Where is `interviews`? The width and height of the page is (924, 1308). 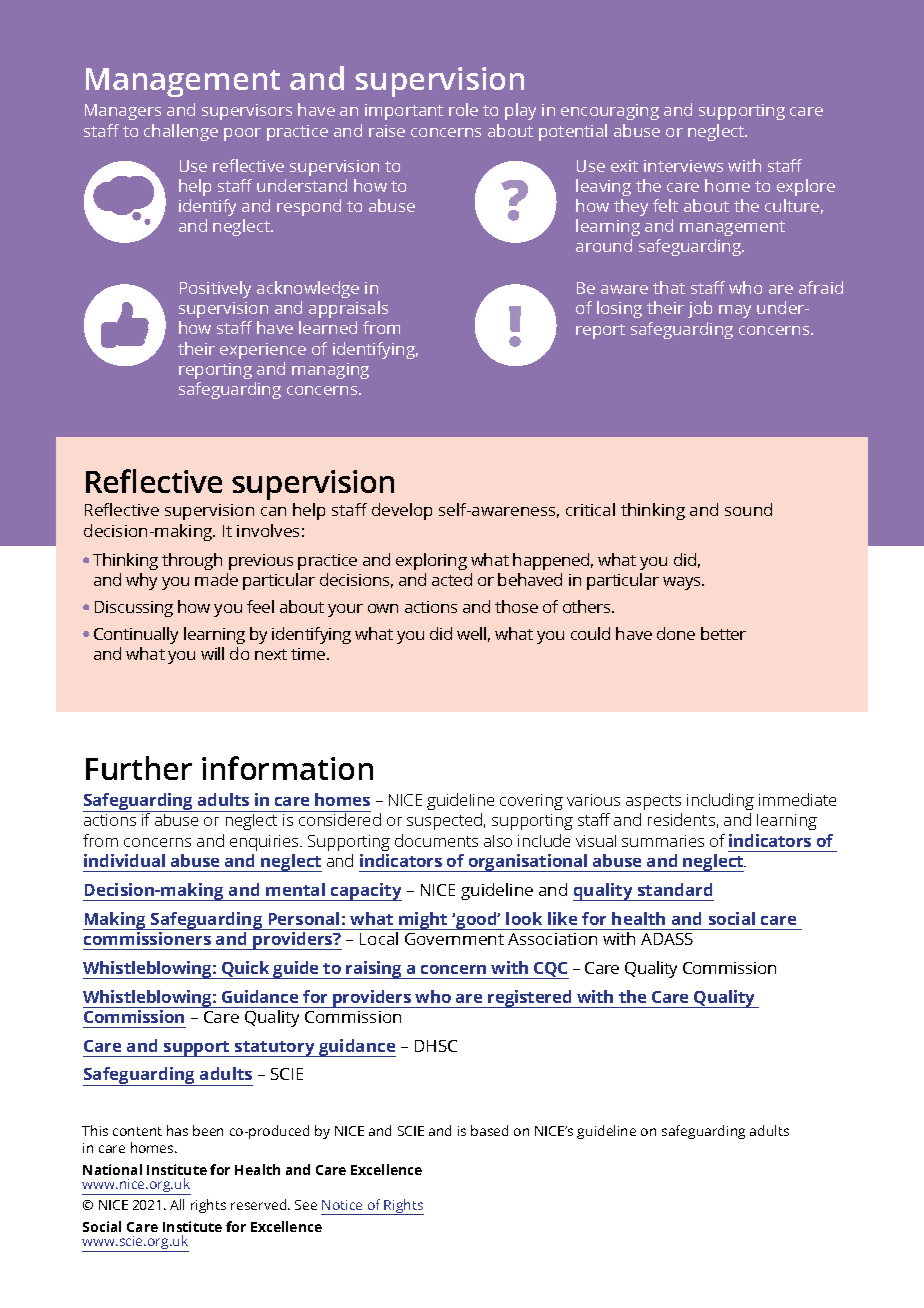
interviews is located at coordinates (683, 166).
